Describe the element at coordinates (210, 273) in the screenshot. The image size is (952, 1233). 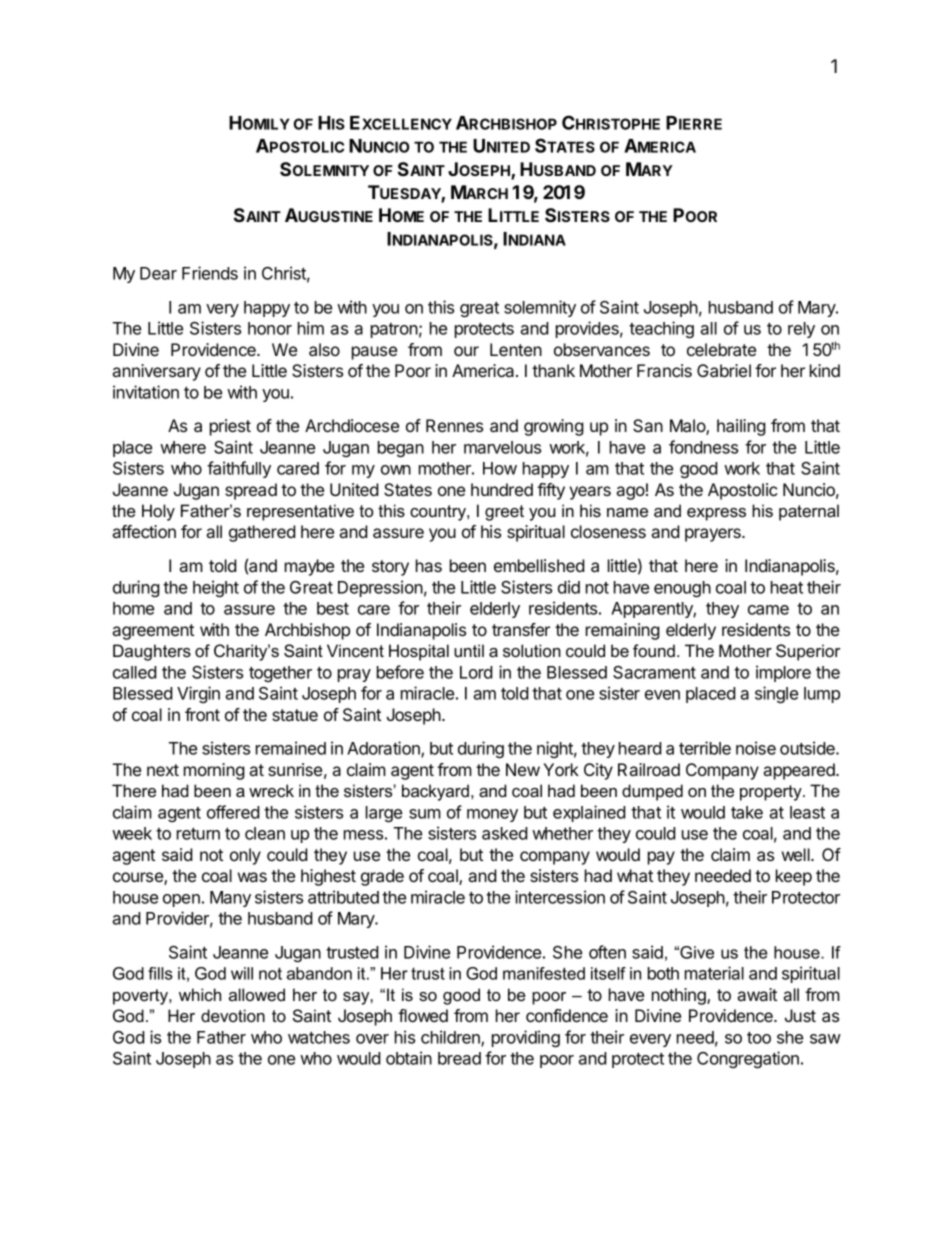
I see `Friends` at that location.
